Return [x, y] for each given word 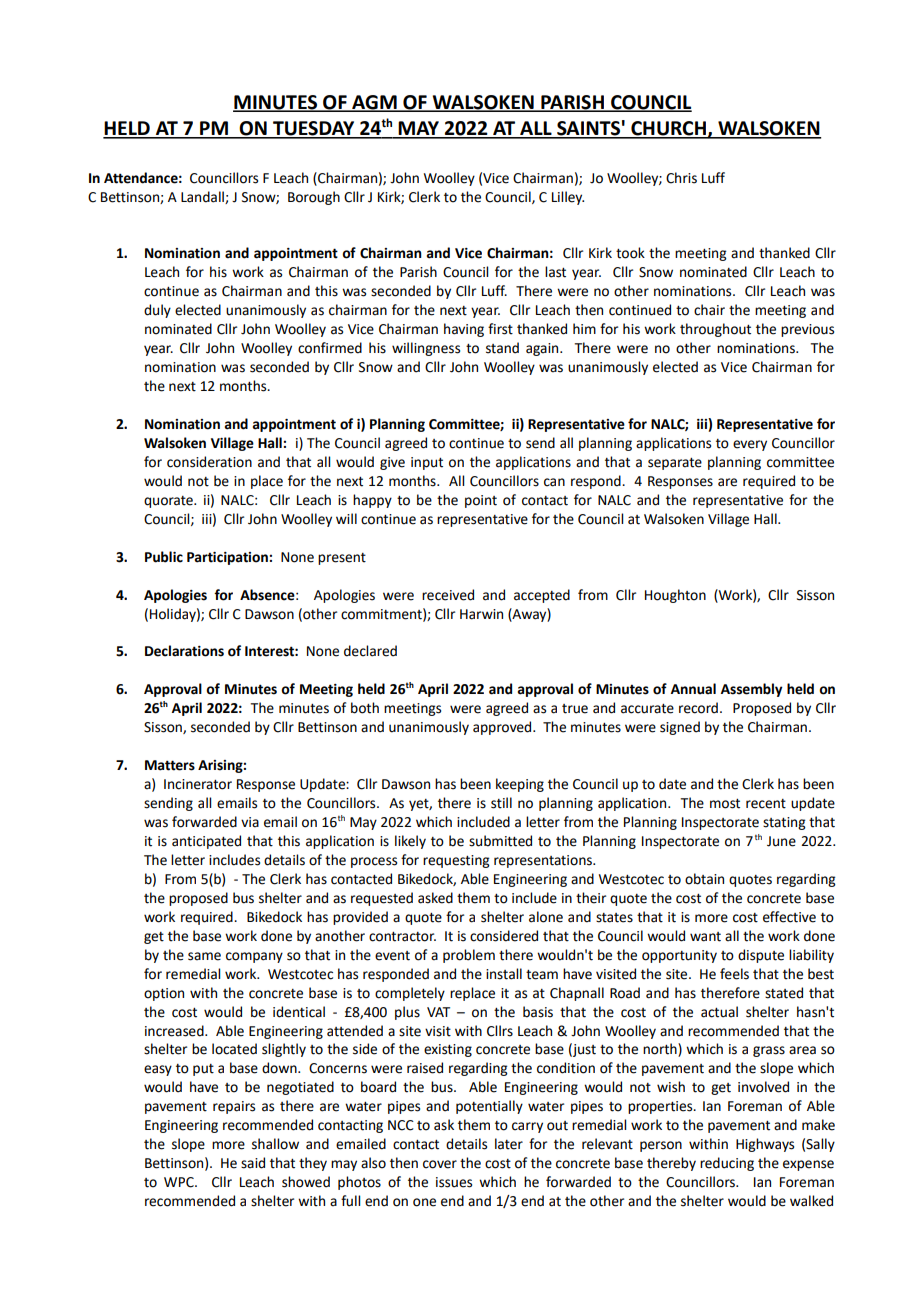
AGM [374, 103]
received [448, 595]
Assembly [752, 690]
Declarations [184, 651]
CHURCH [668, 129]
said [253, 1163]
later [509, 1144]
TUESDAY [314, 129]
